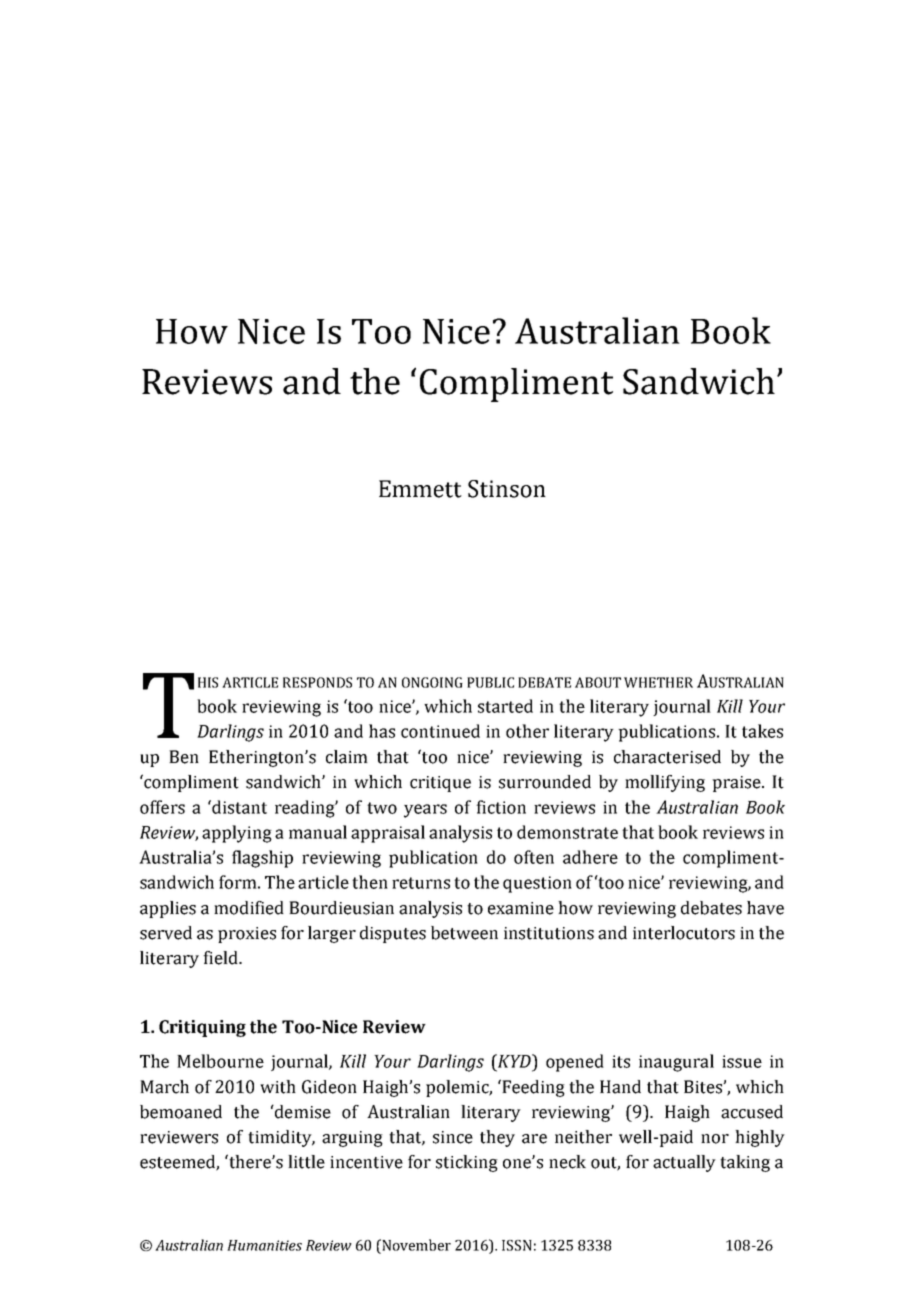 This screenshot has width=924, height=1309. I want to click on inaugural, so click(676, 1063).
